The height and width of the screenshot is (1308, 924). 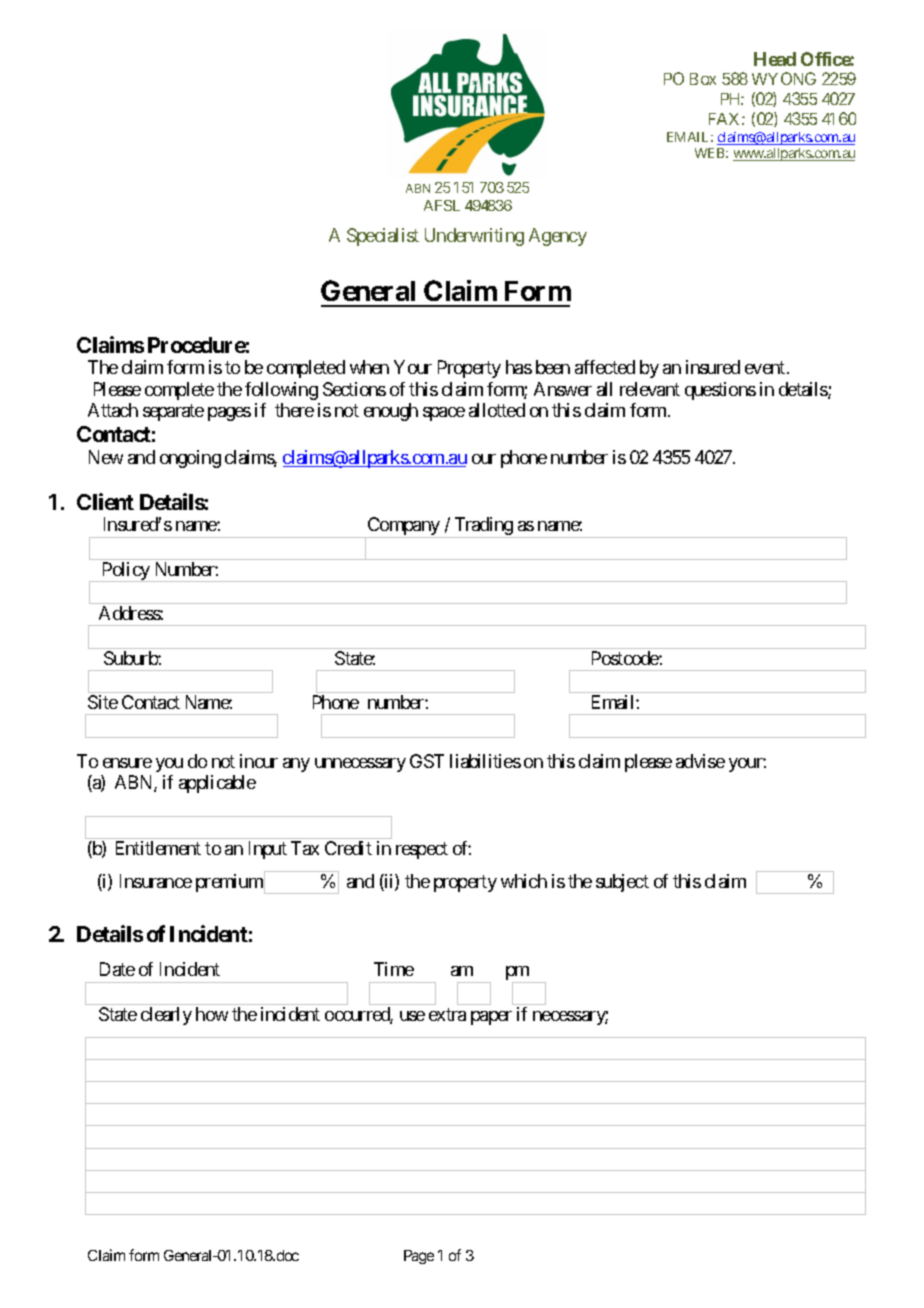 What do you see at coordinates (474, 237) in the screenshot?
I see `Underwriting` at bounding box center [474, 237].
